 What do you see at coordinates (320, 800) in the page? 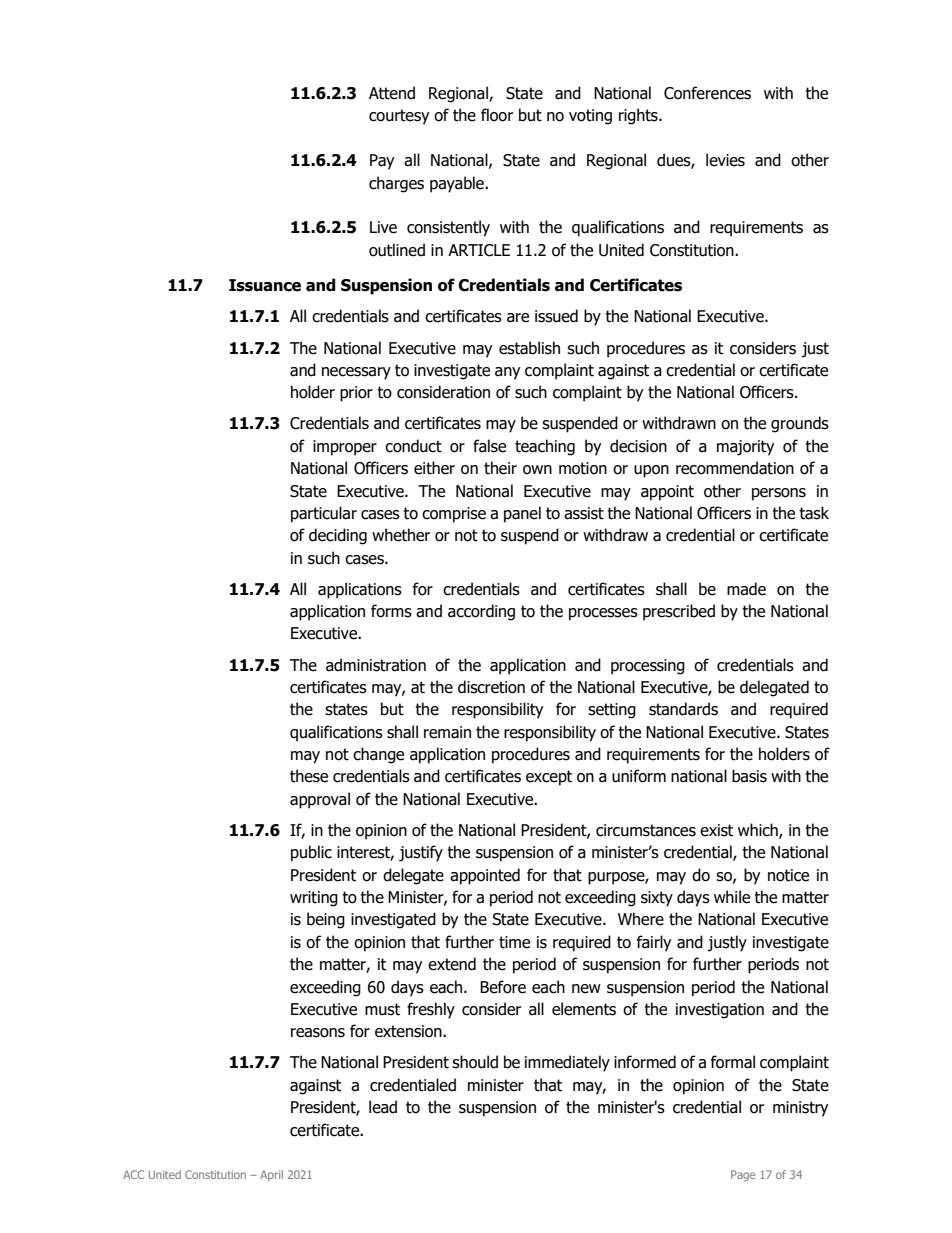
I see `approval` at bounding box center [320, 800].
